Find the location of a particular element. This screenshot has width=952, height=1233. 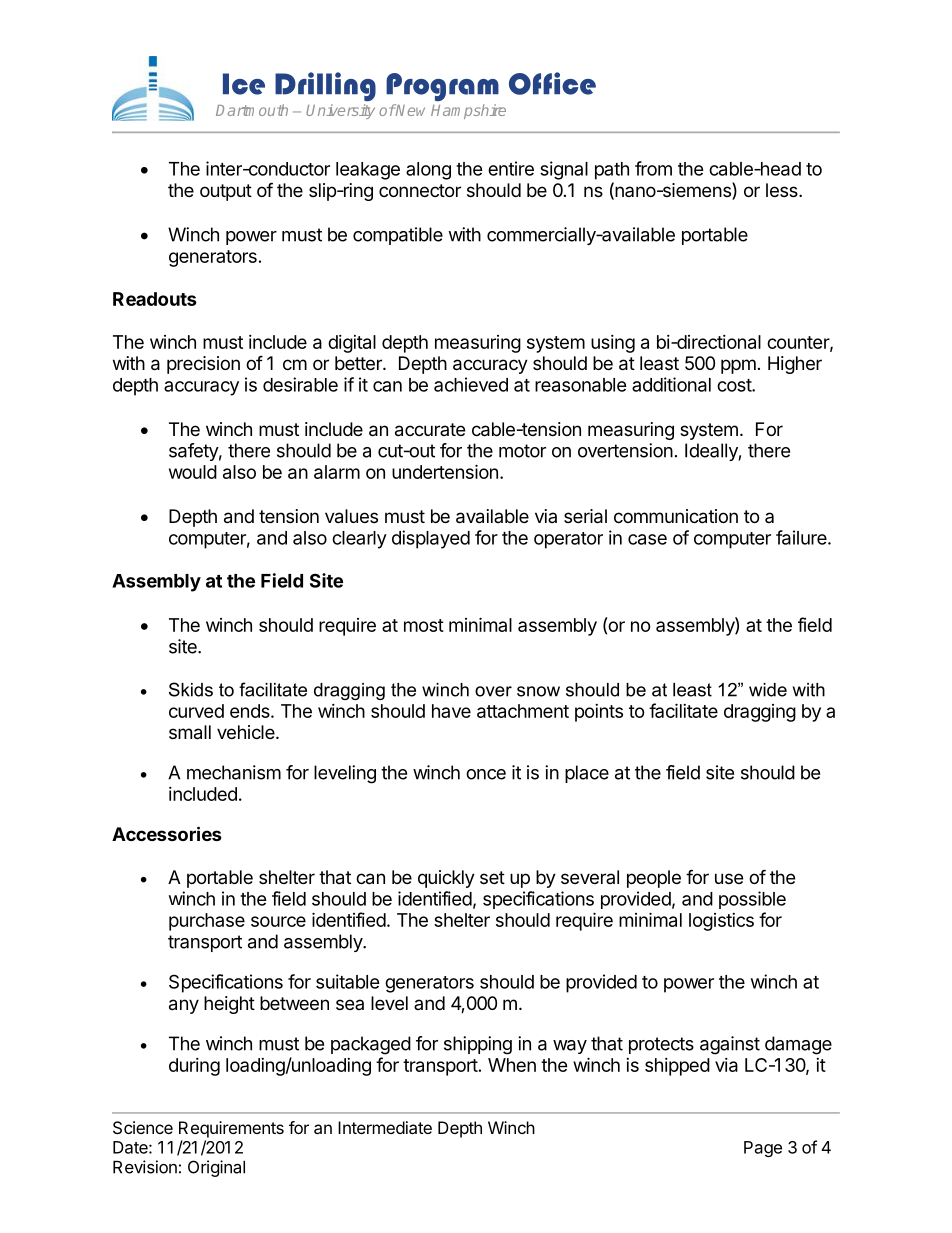

mechanism is located at coordinates (234, 772).
